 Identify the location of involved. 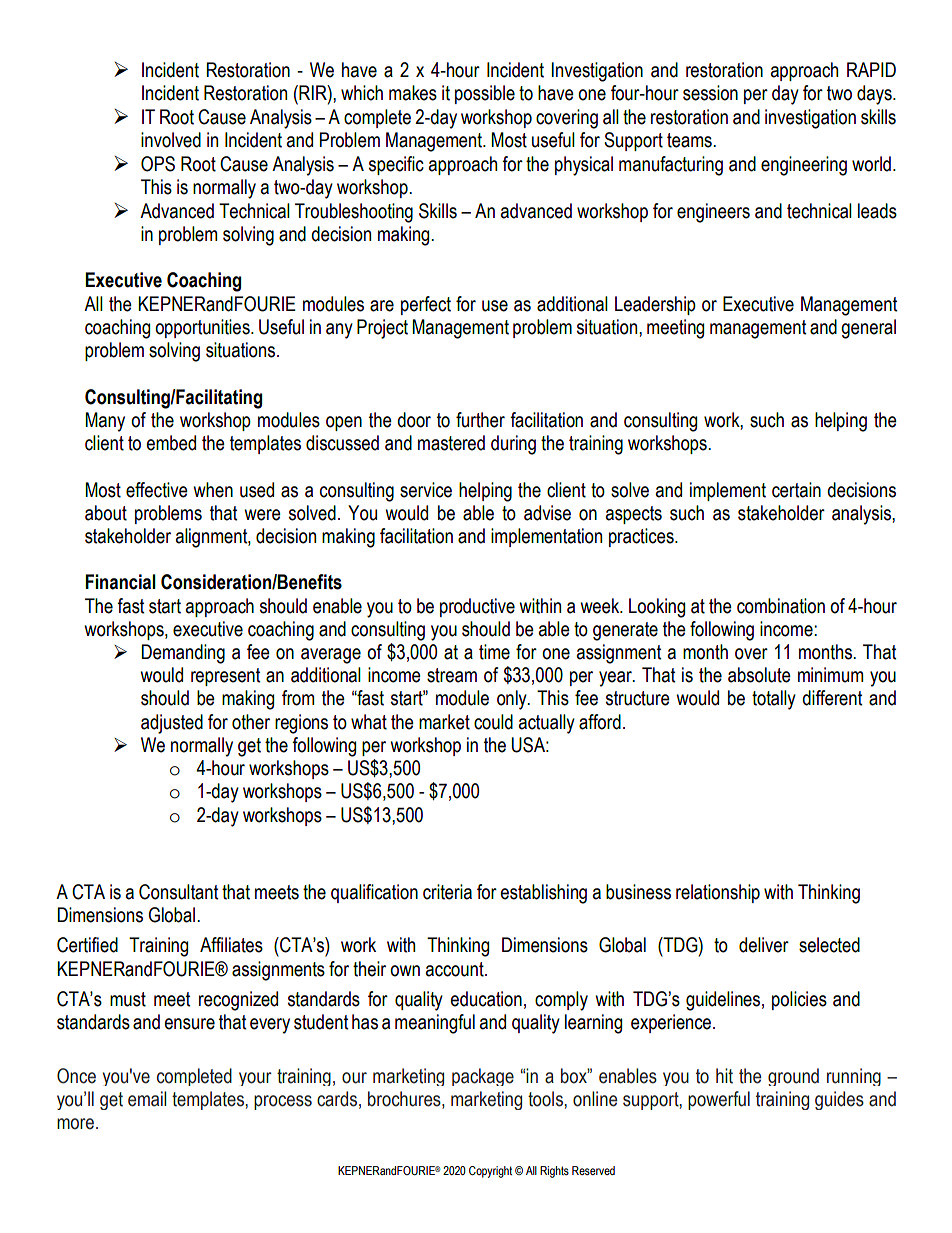
(171, 140).
